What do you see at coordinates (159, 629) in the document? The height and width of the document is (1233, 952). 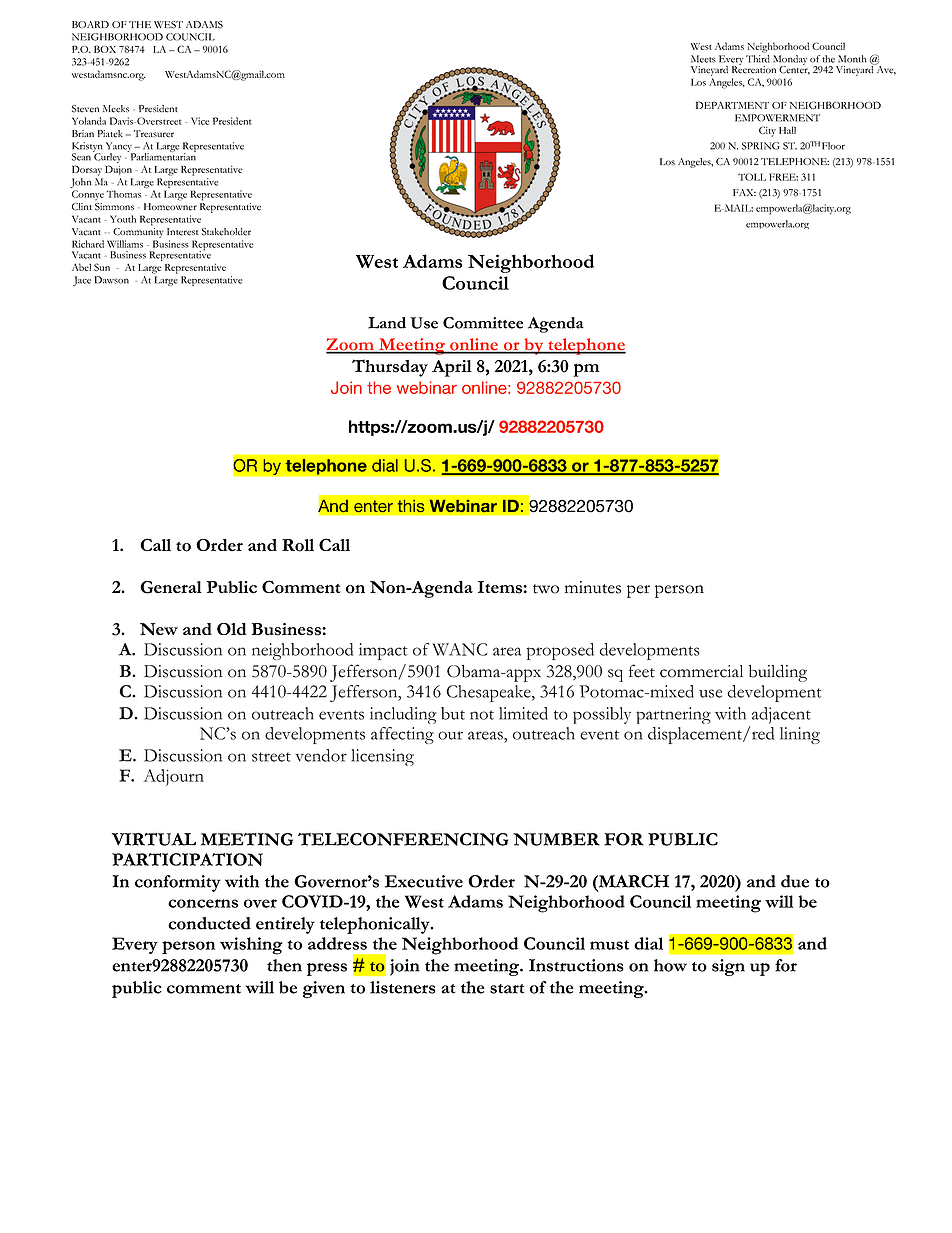 I see `New` at bounding box center [159, 629].
